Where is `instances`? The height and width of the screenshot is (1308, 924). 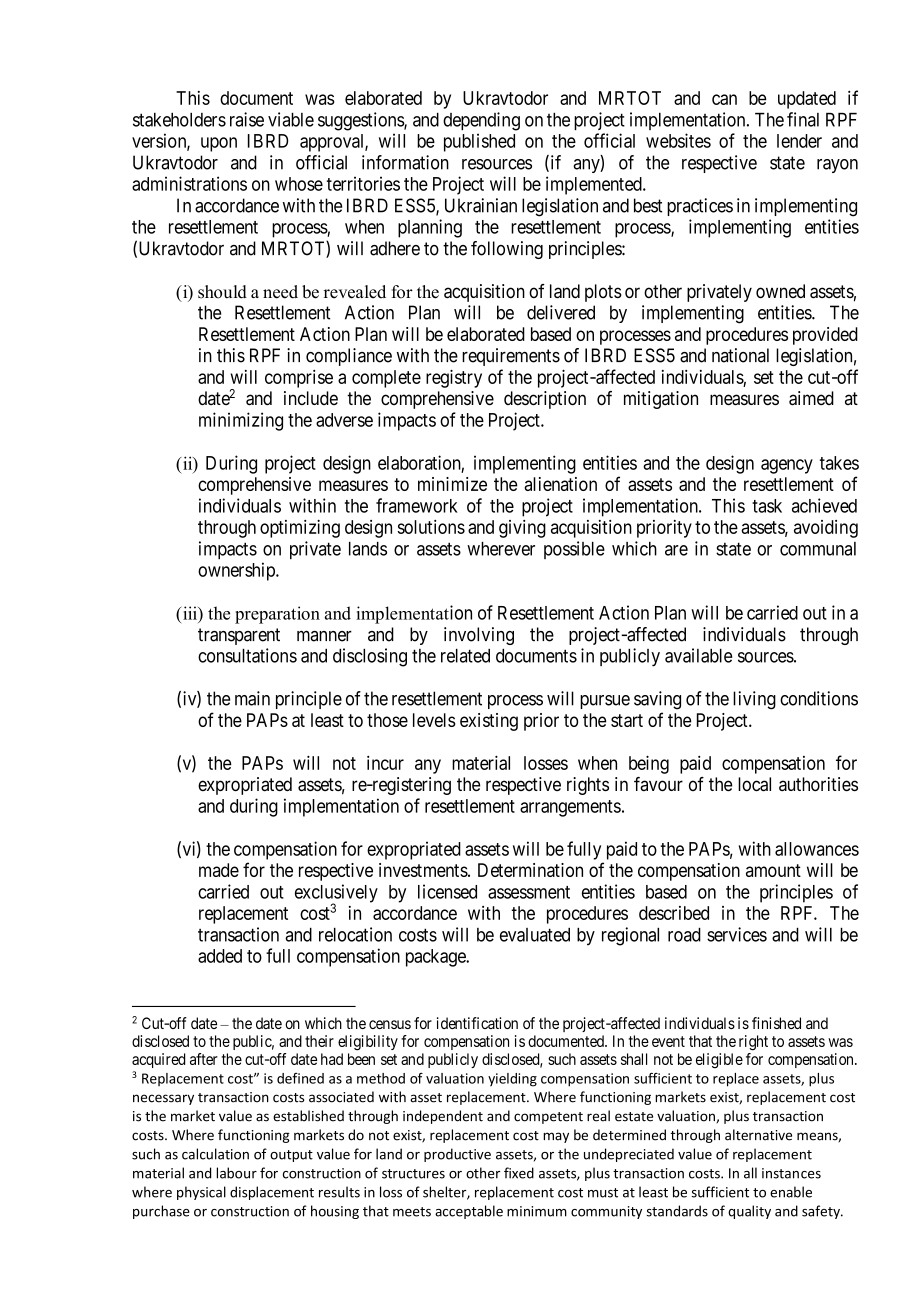 instances is located at coordinates (791, 1173).
